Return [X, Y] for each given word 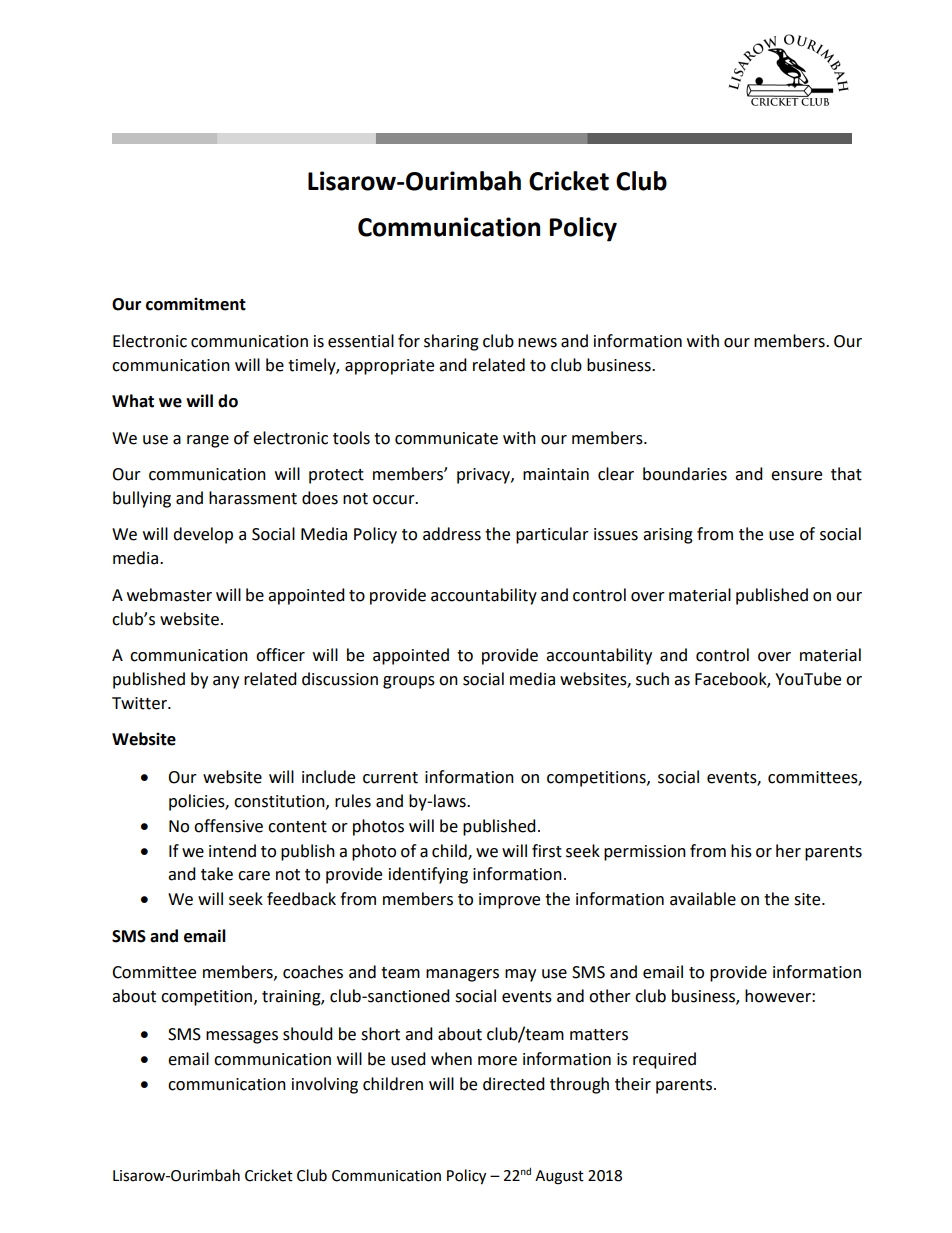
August [559, 1177]
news [537, 343]
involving [325, 1085]
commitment [196, 304]
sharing [451, 342]
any [226, 682]
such [652, 679]
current [390, 778]
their [633, 1084]
